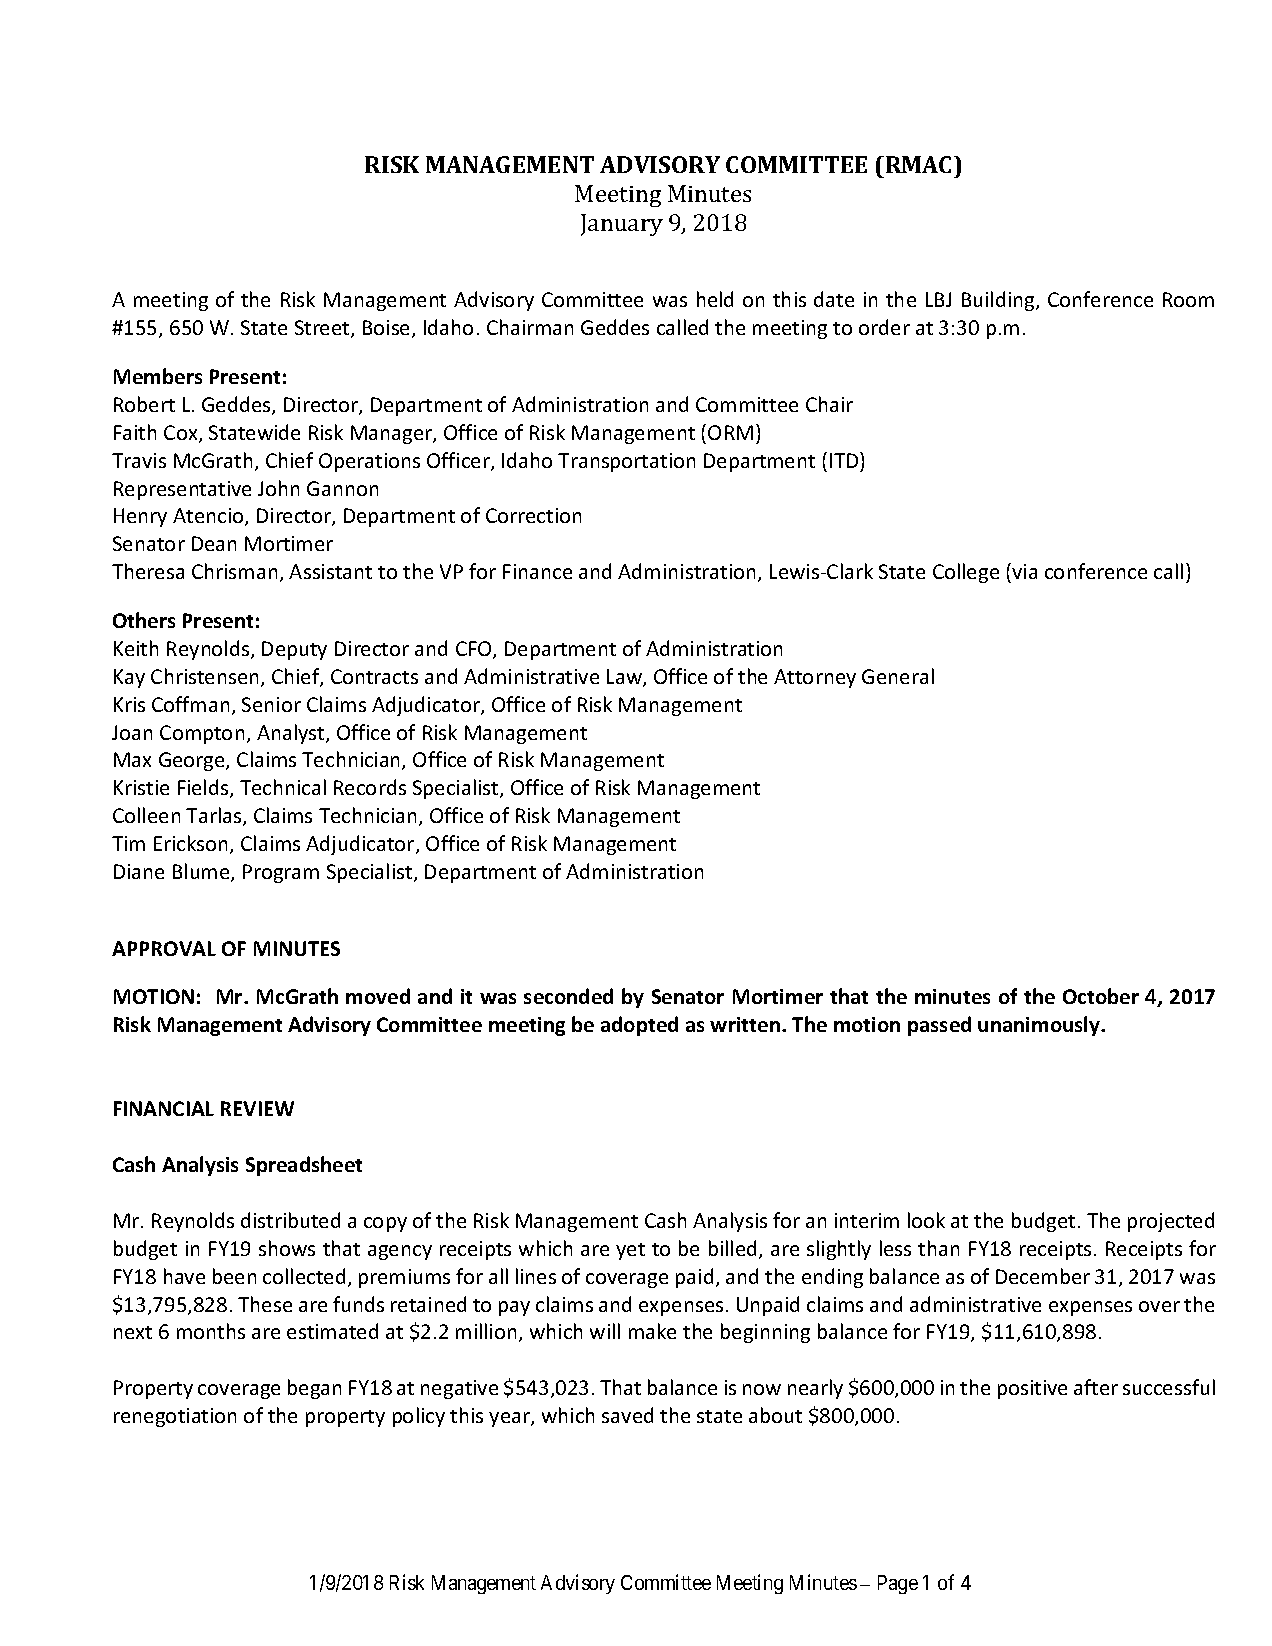 This image has height=1646, width=1272. Describe the element at coordinates (999, 301) in the image. I see `Building` at that location.
